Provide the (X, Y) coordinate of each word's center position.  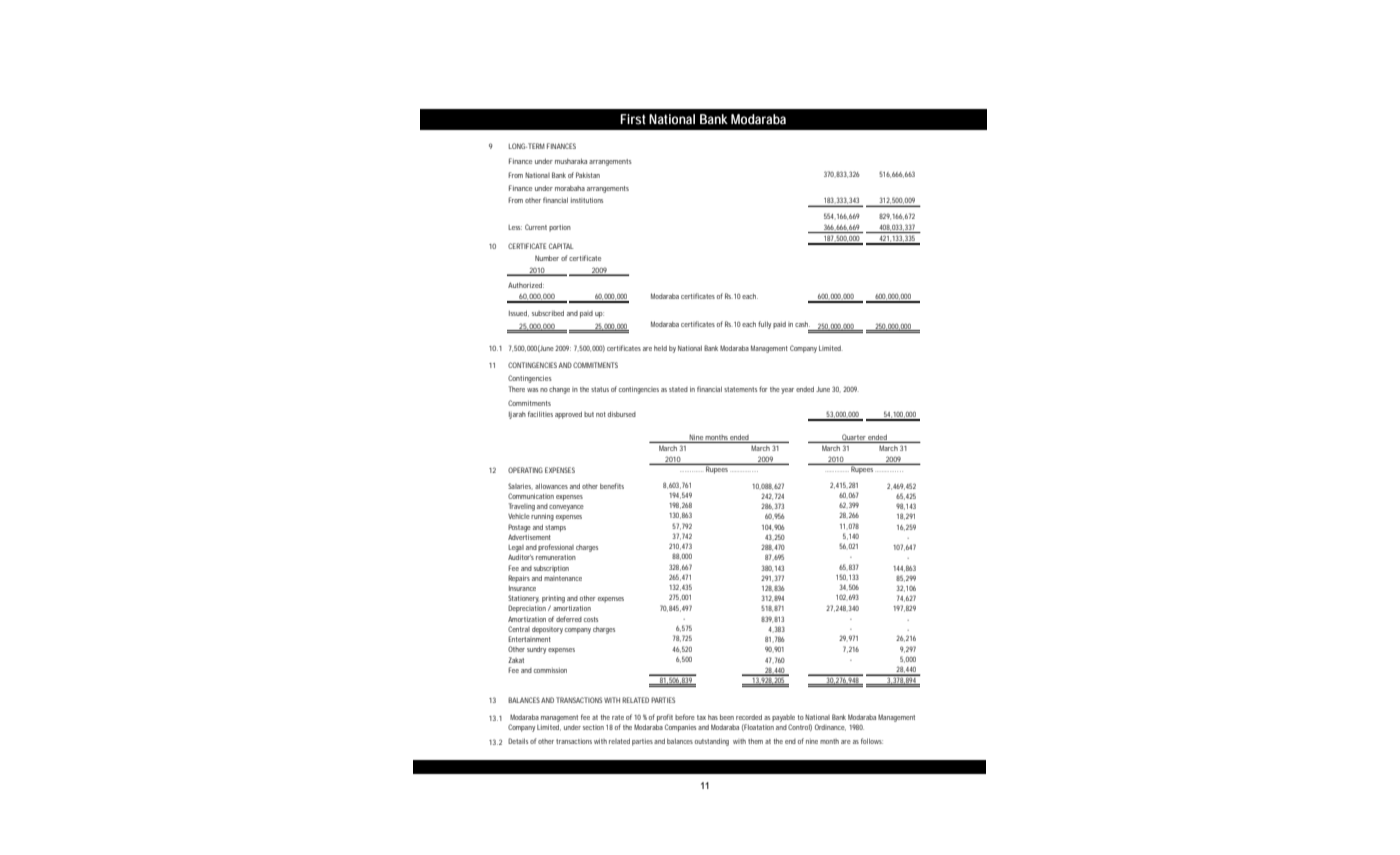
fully (764, 325)
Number (547, 258)
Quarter (854, 437)
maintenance (563, 578)
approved (568, 415)
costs (591, 619)
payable (783, 718)
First (633, 119)
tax (701, 717)
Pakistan (588, 175)
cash (802, 324)
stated (678, 389)
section (593, 727)
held (660, 348)
